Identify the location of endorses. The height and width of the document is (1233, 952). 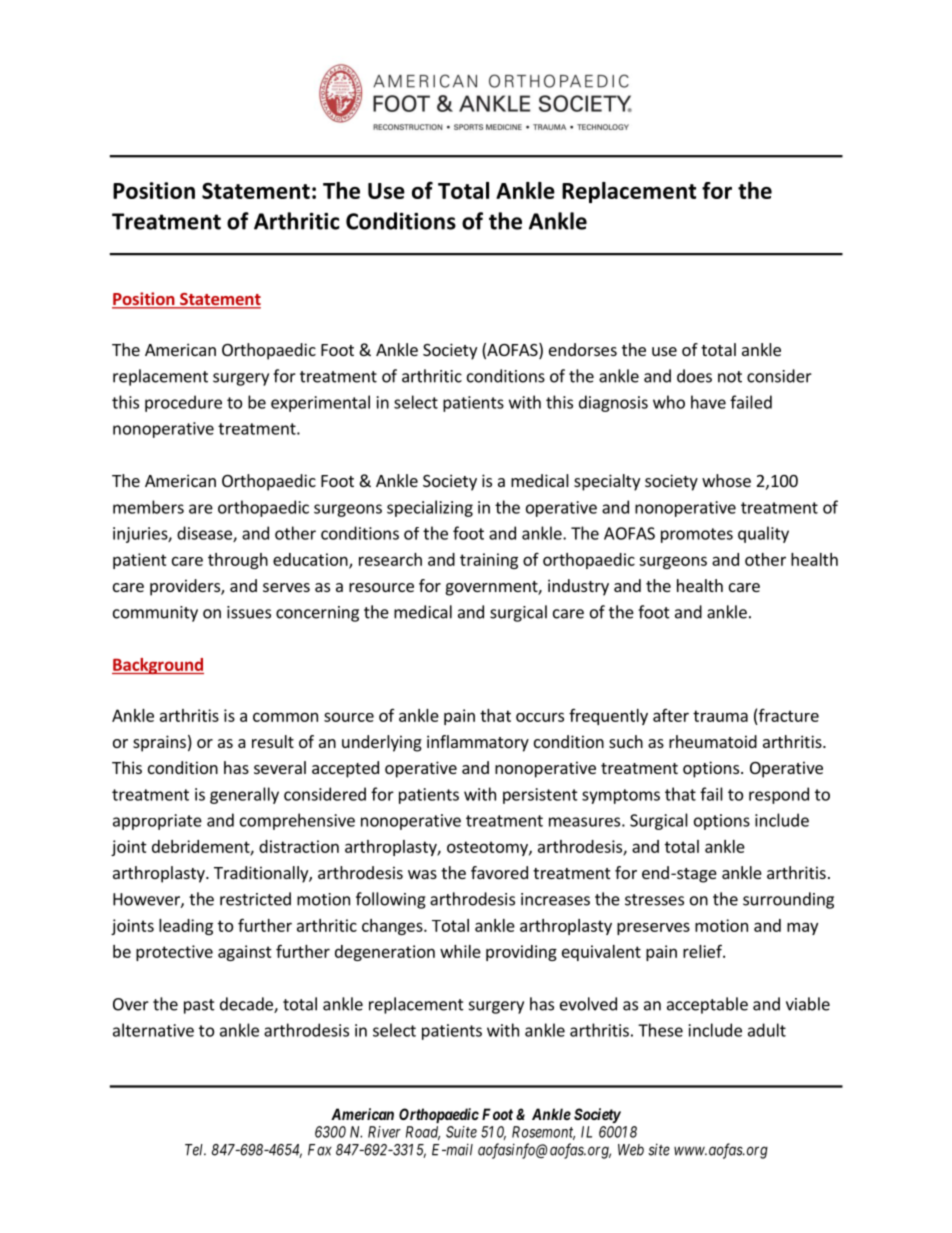
(583, 349).
